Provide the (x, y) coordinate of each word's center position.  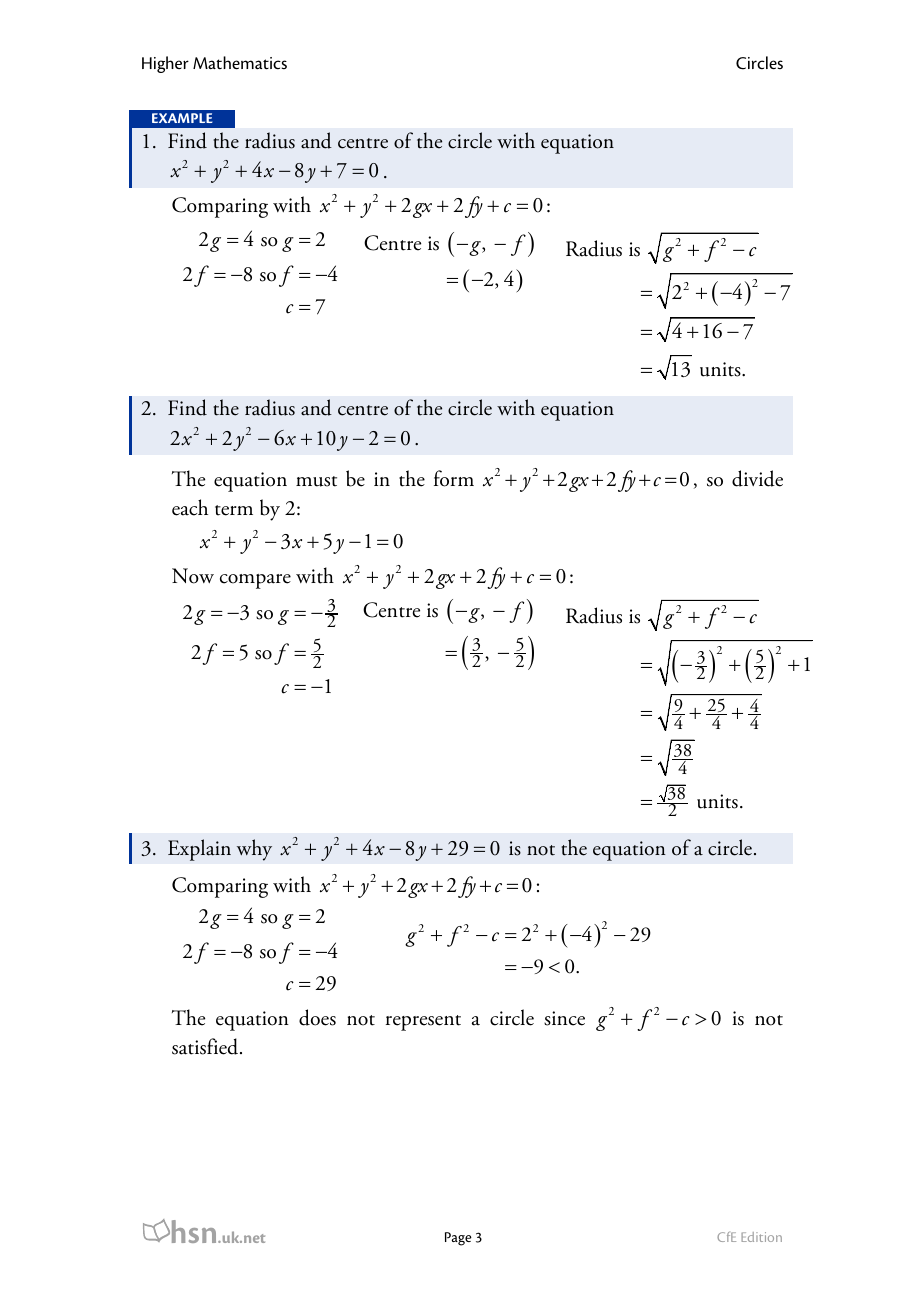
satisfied (206, 1046)
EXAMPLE (182, 118)
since (564, 1018)
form (454, 478)
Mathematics (240, 63)
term (234, 510)
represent (423, 1023)
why (254, 850)
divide (757, 478)
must (316, 481)
